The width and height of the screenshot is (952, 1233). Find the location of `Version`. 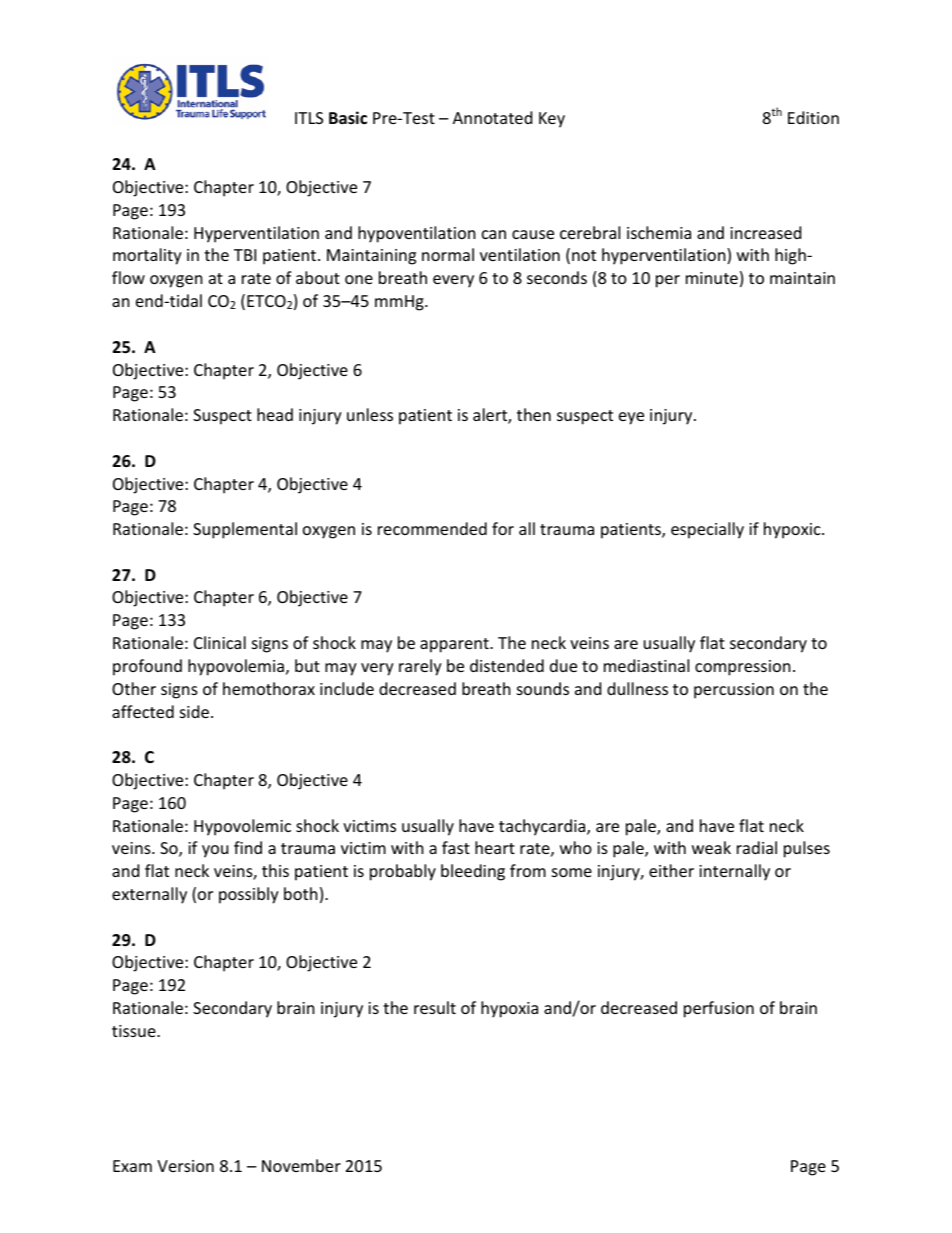

Version is located at coordinates (185, 1166).
